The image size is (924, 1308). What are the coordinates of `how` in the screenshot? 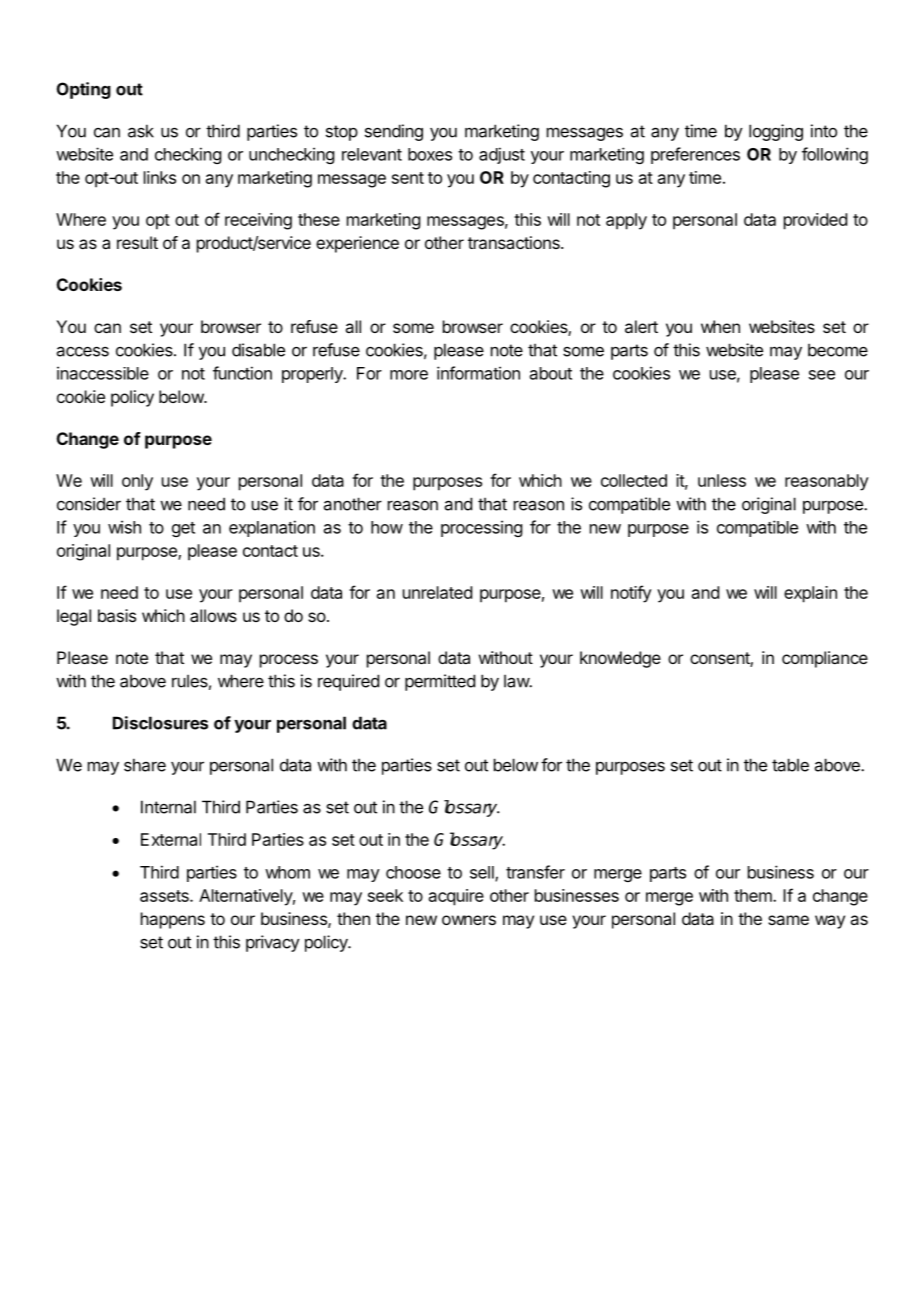 It's located at (387, 527).
